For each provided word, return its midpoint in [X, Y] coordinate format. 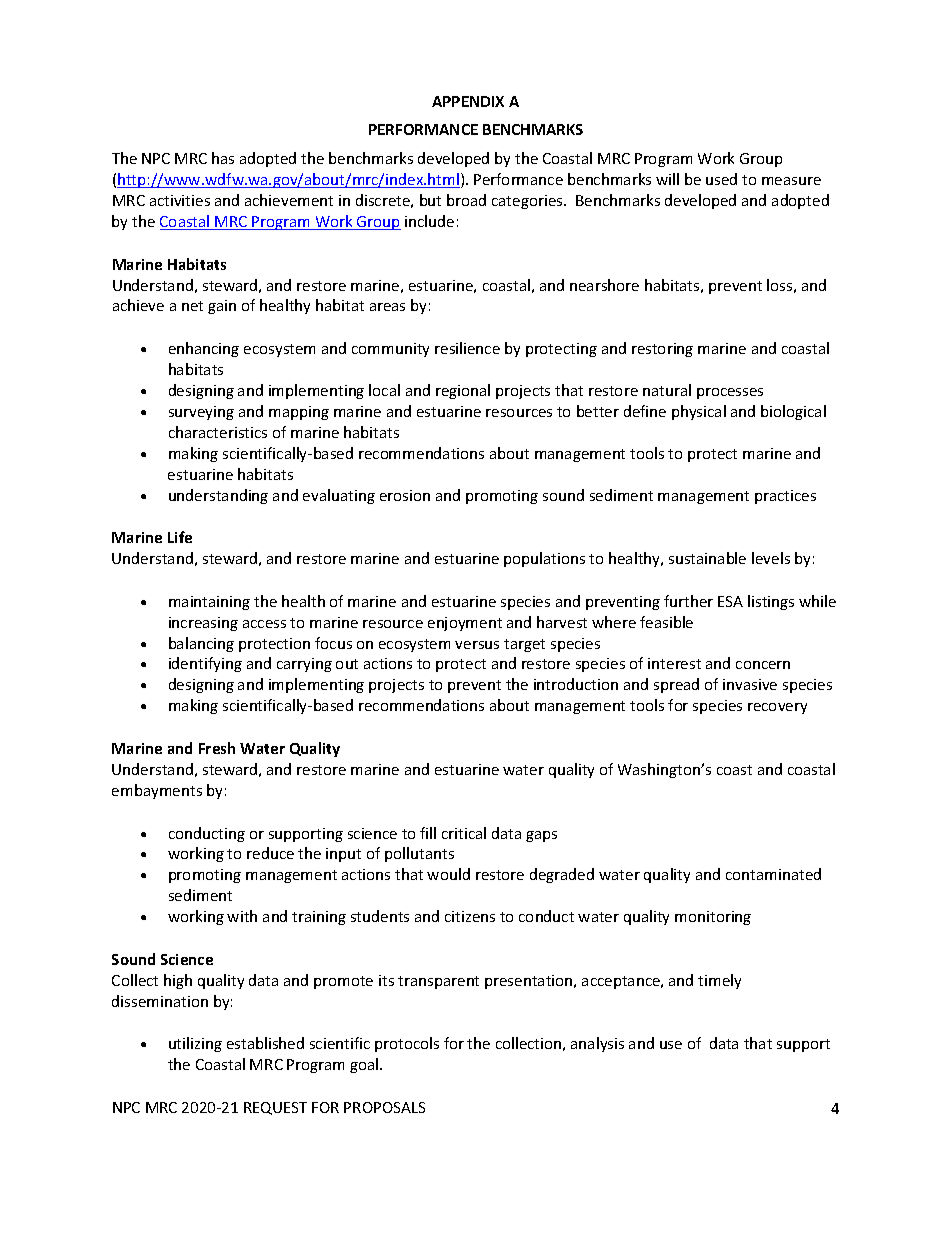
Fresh [217, 748]
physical [699, 412]
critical [464, 833]
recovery [777, 708]
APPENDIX [468, 101]
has [223, 158]
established [265, 1043]
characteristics [218, 432]
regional [463, 391]
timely [719, 981]
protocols [407, 1044]
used [721, 179]
